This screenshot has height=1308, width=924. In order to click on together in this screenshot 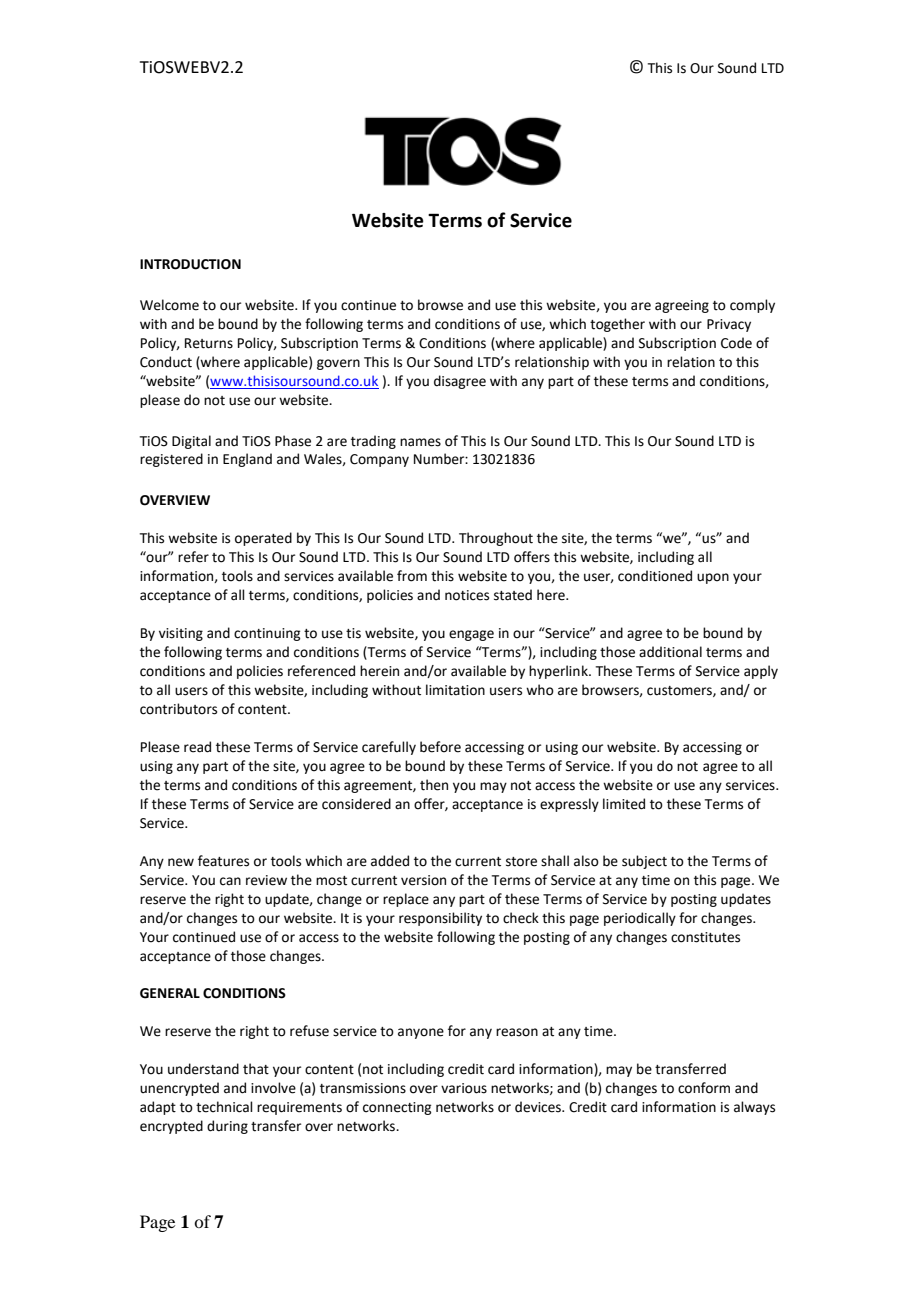, I will do `click(617, 325)`.
